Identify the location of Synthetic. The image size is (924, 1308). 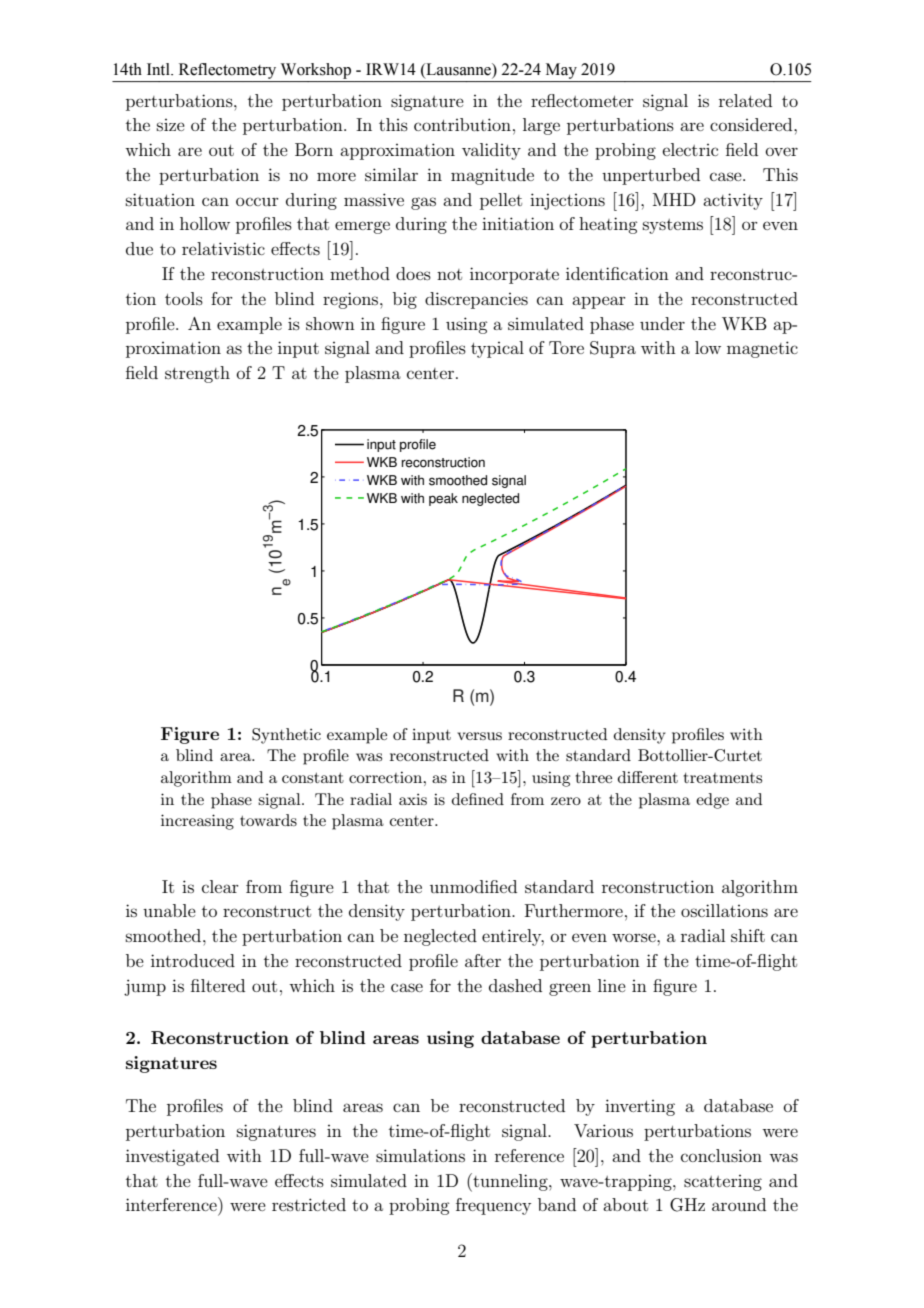
(286, 736).
